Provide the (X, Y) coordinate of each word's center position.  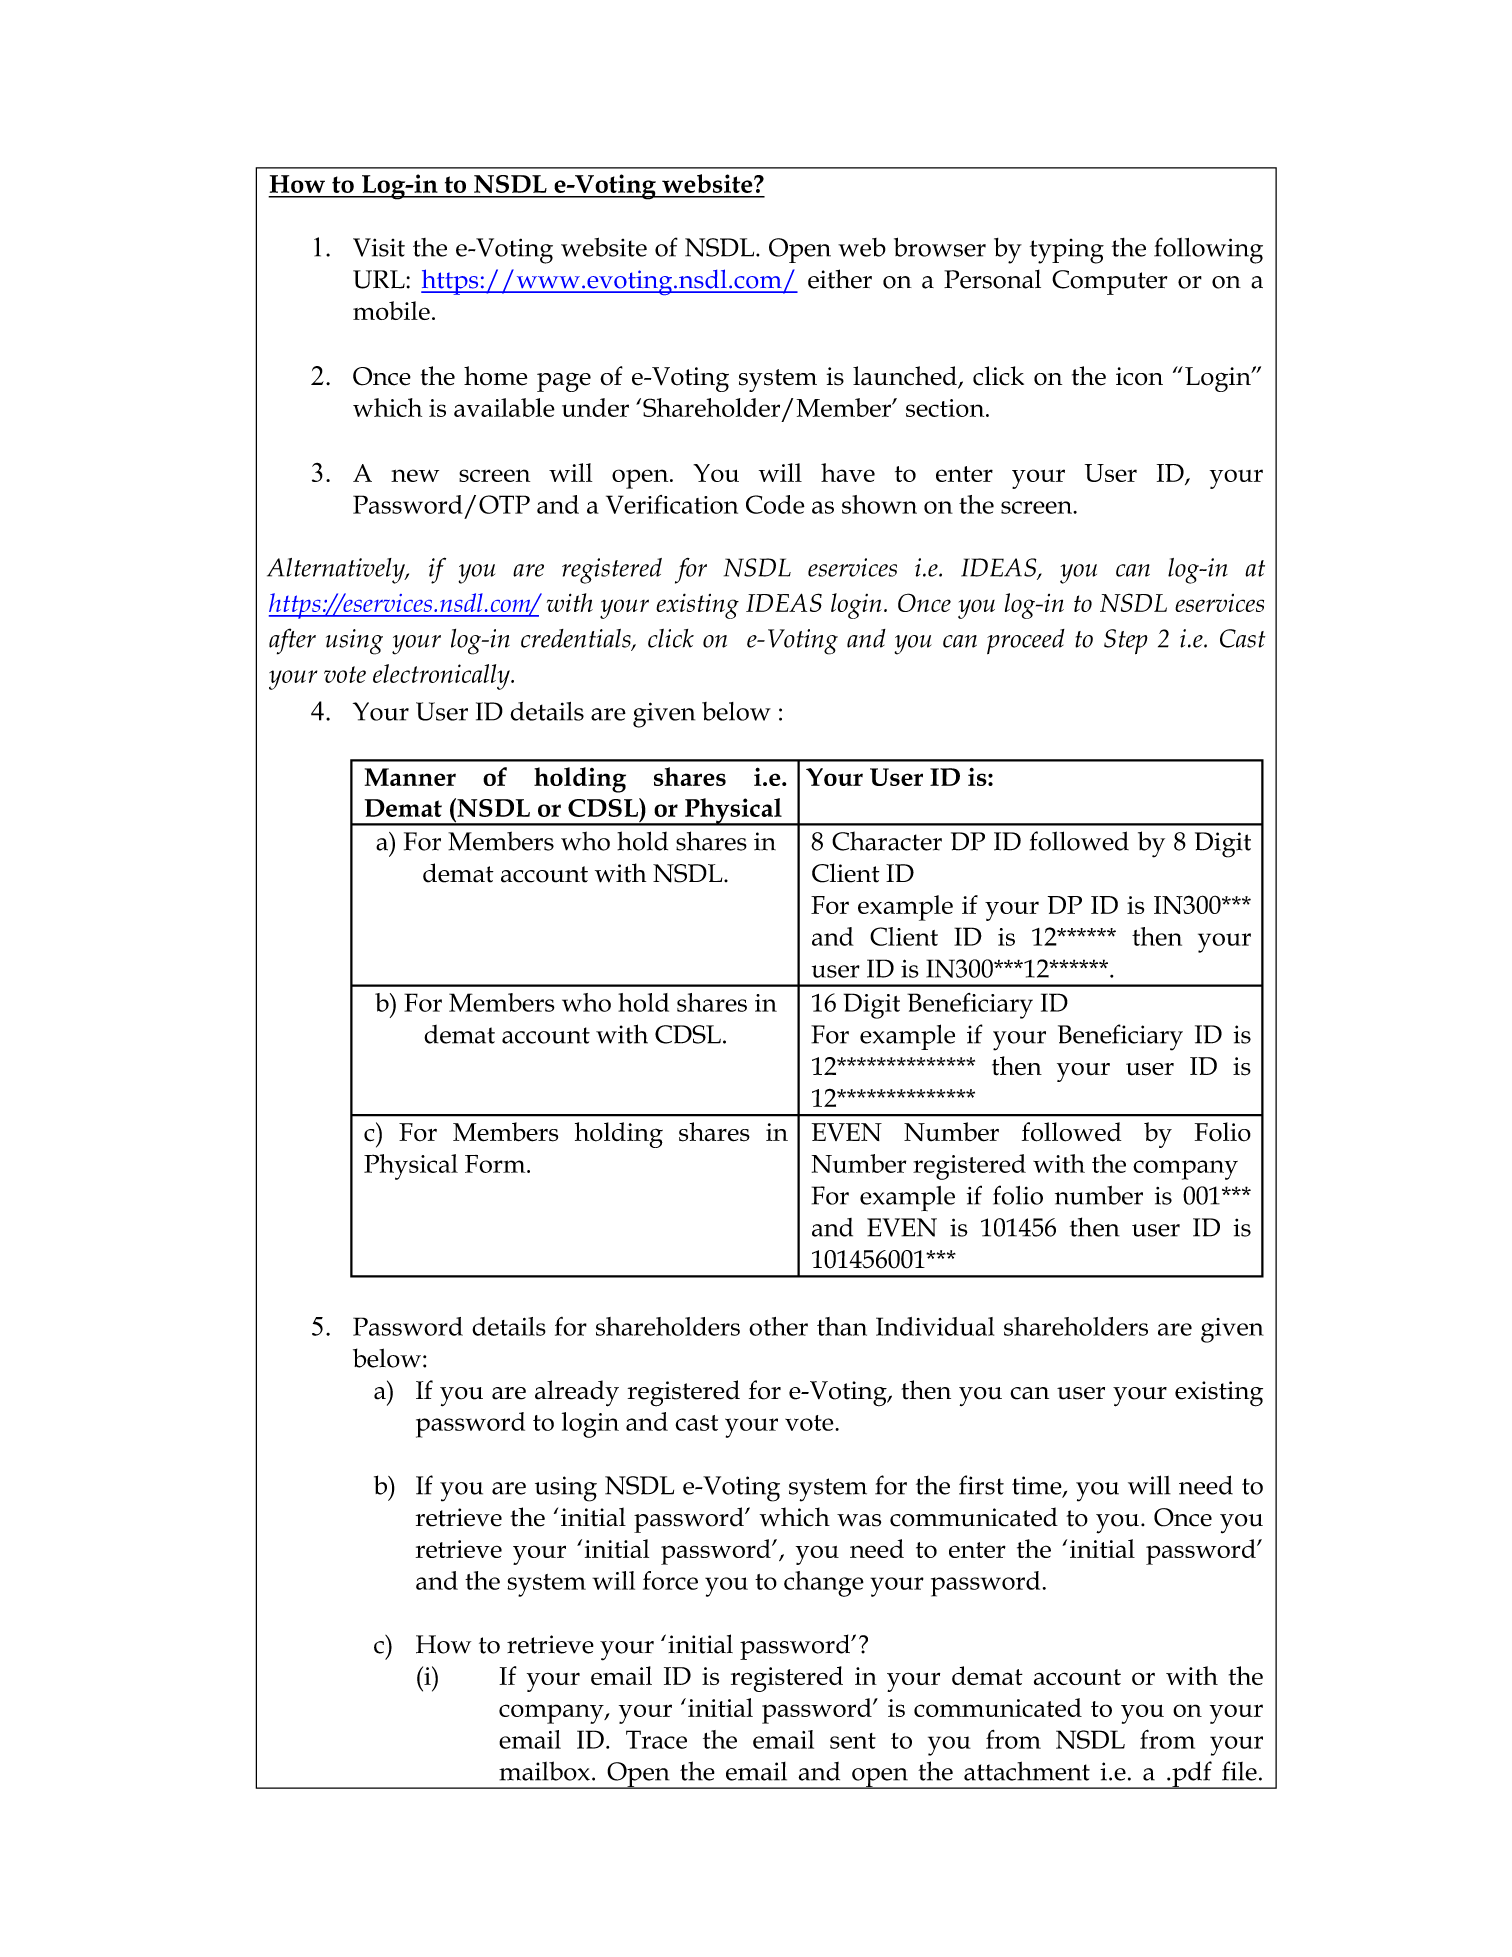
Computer (1109, 282)
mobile (391, 310)
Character (887, 841)
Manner (410, 777)
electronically (442, 677)
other (778, 1326)
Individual (935, 1326)
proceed (1026, 641)
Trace (656, 1739)
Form (496, 1164)
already (577, 1393)
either (840, 279)
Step (1126, 641)
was (859, 1520)
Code (775, 504)
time (1038, 1486)
